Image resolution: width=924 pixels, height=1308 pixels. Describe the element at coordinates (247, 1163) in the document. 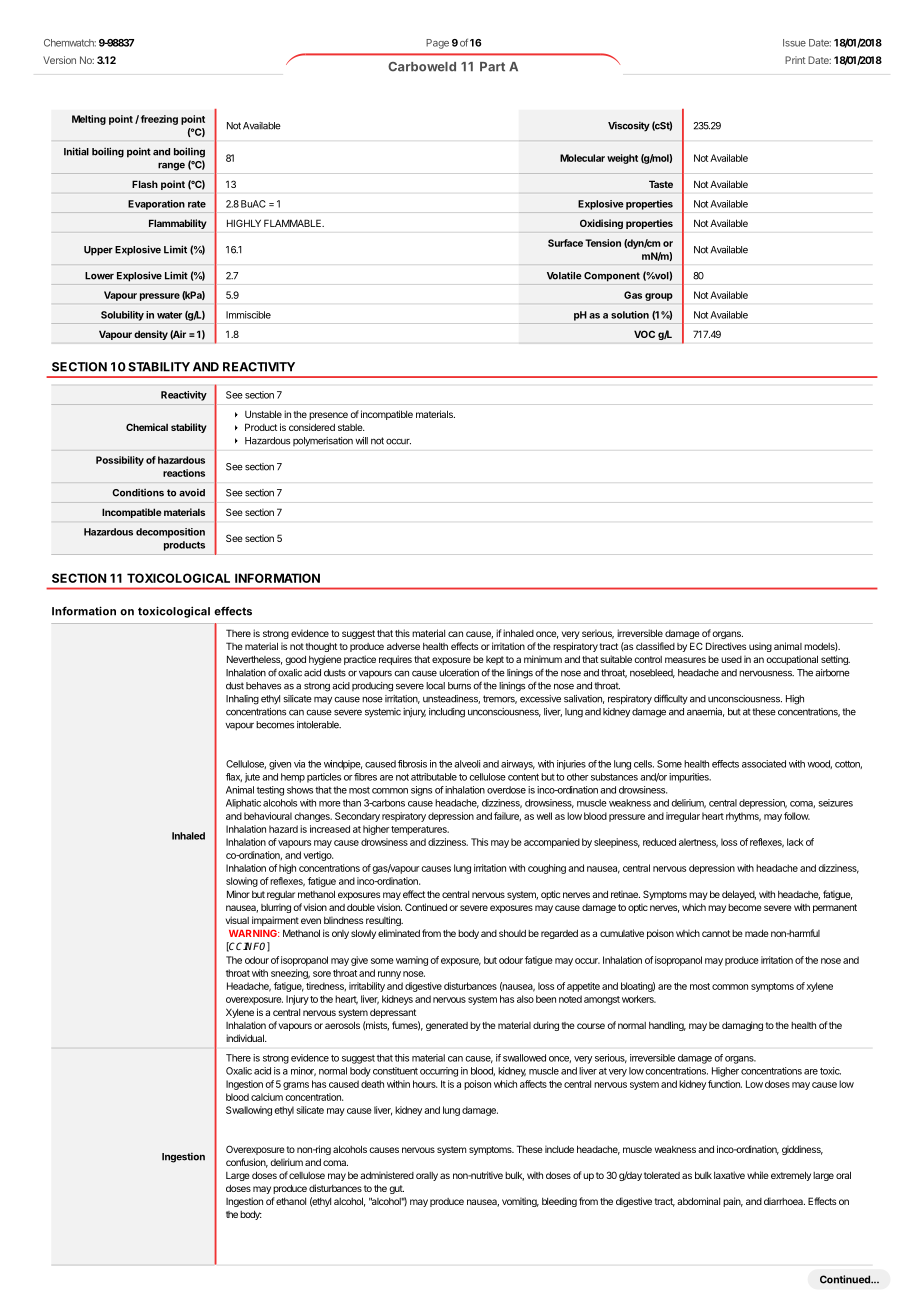

I see `confusion` at that location.
